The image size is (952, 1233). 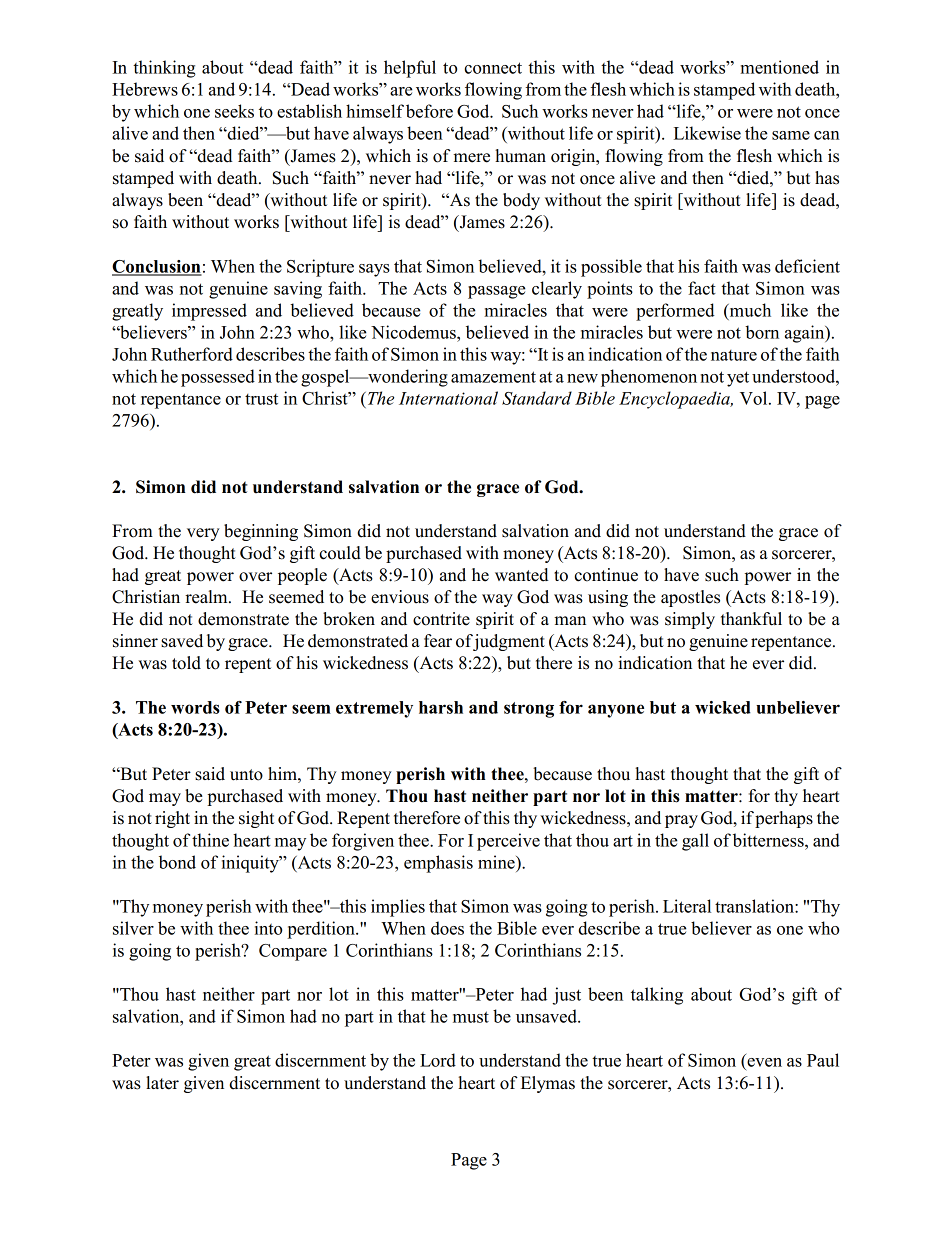 I want to click on connect, so click(x=493, y=68).
